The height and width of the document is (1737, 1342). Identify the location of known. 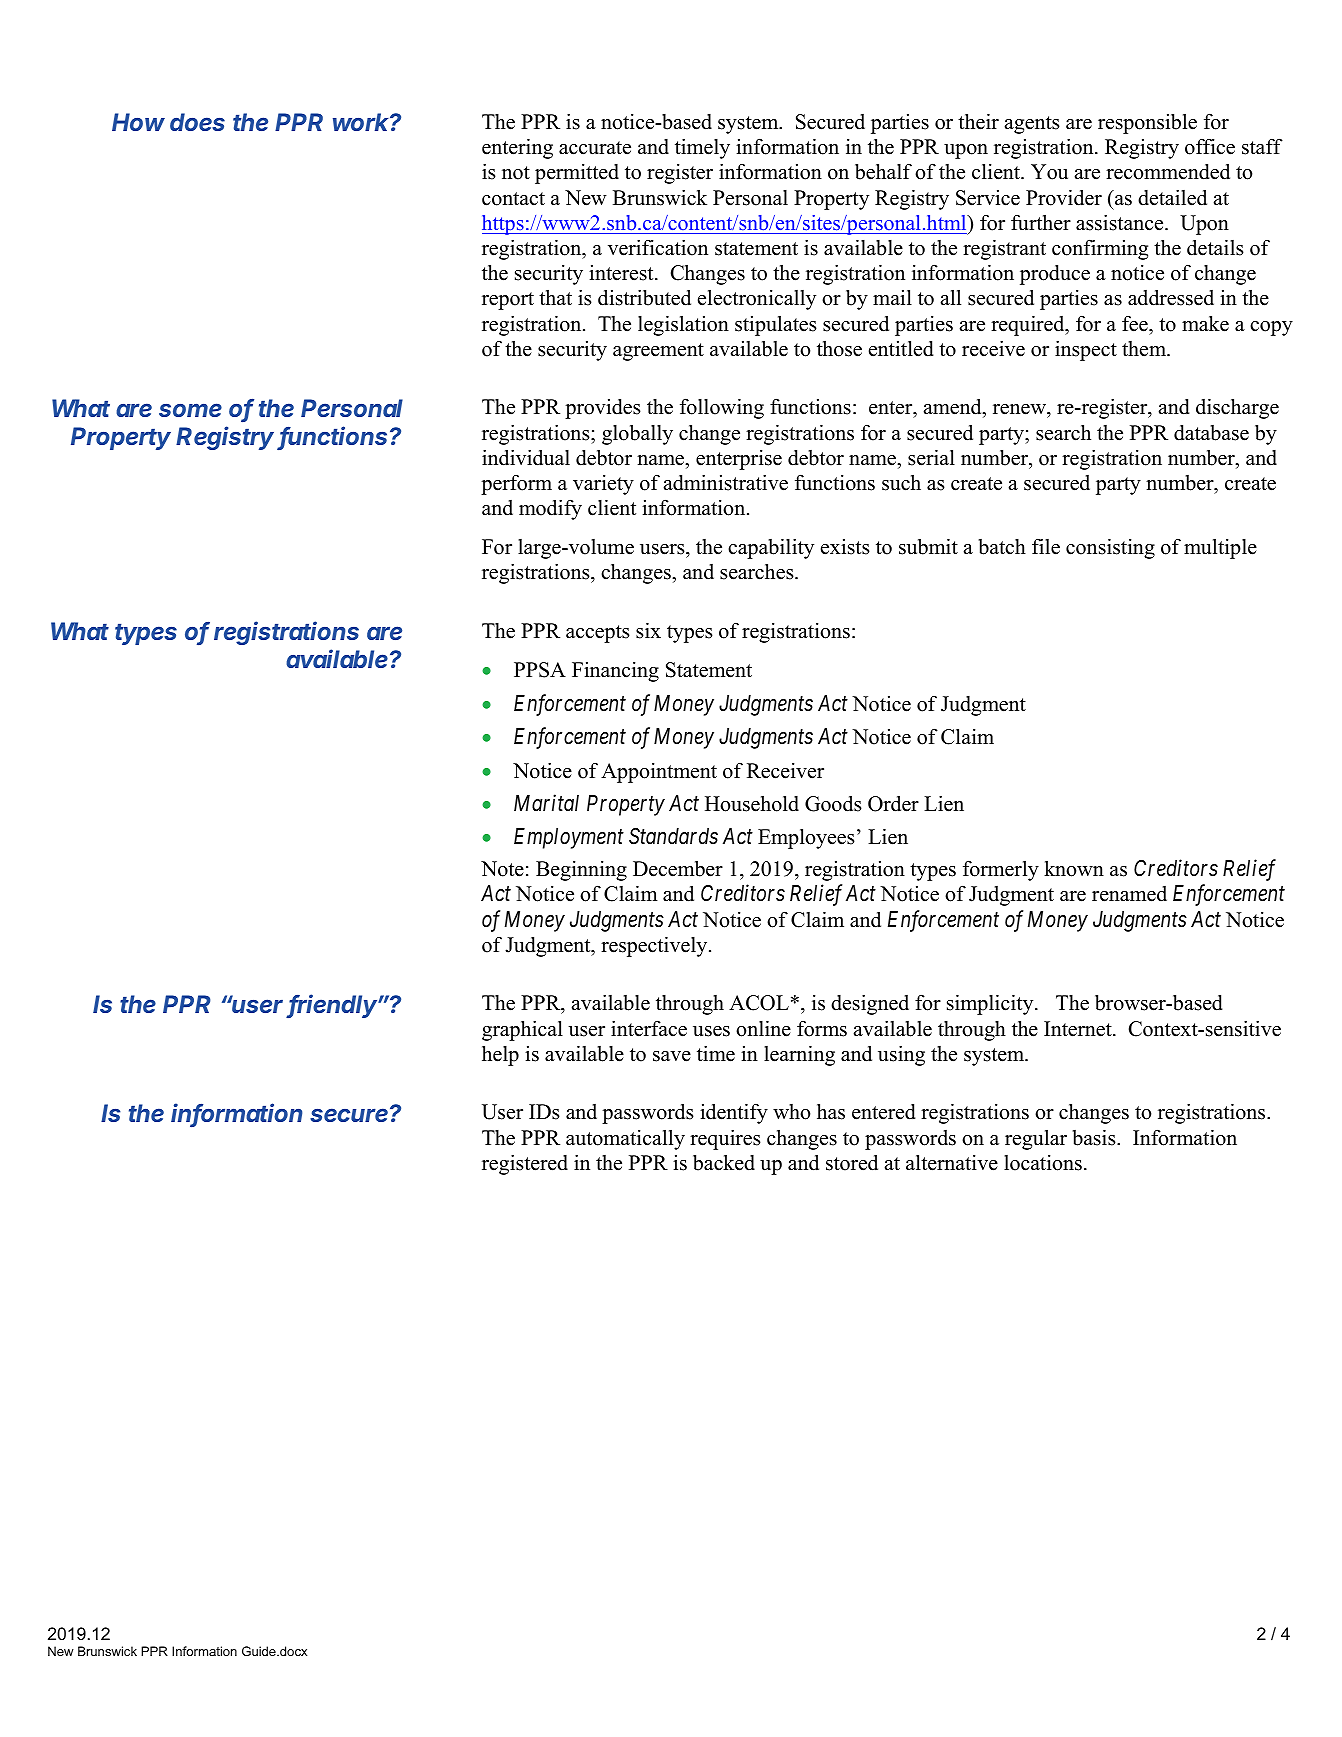
(1074, 868).
